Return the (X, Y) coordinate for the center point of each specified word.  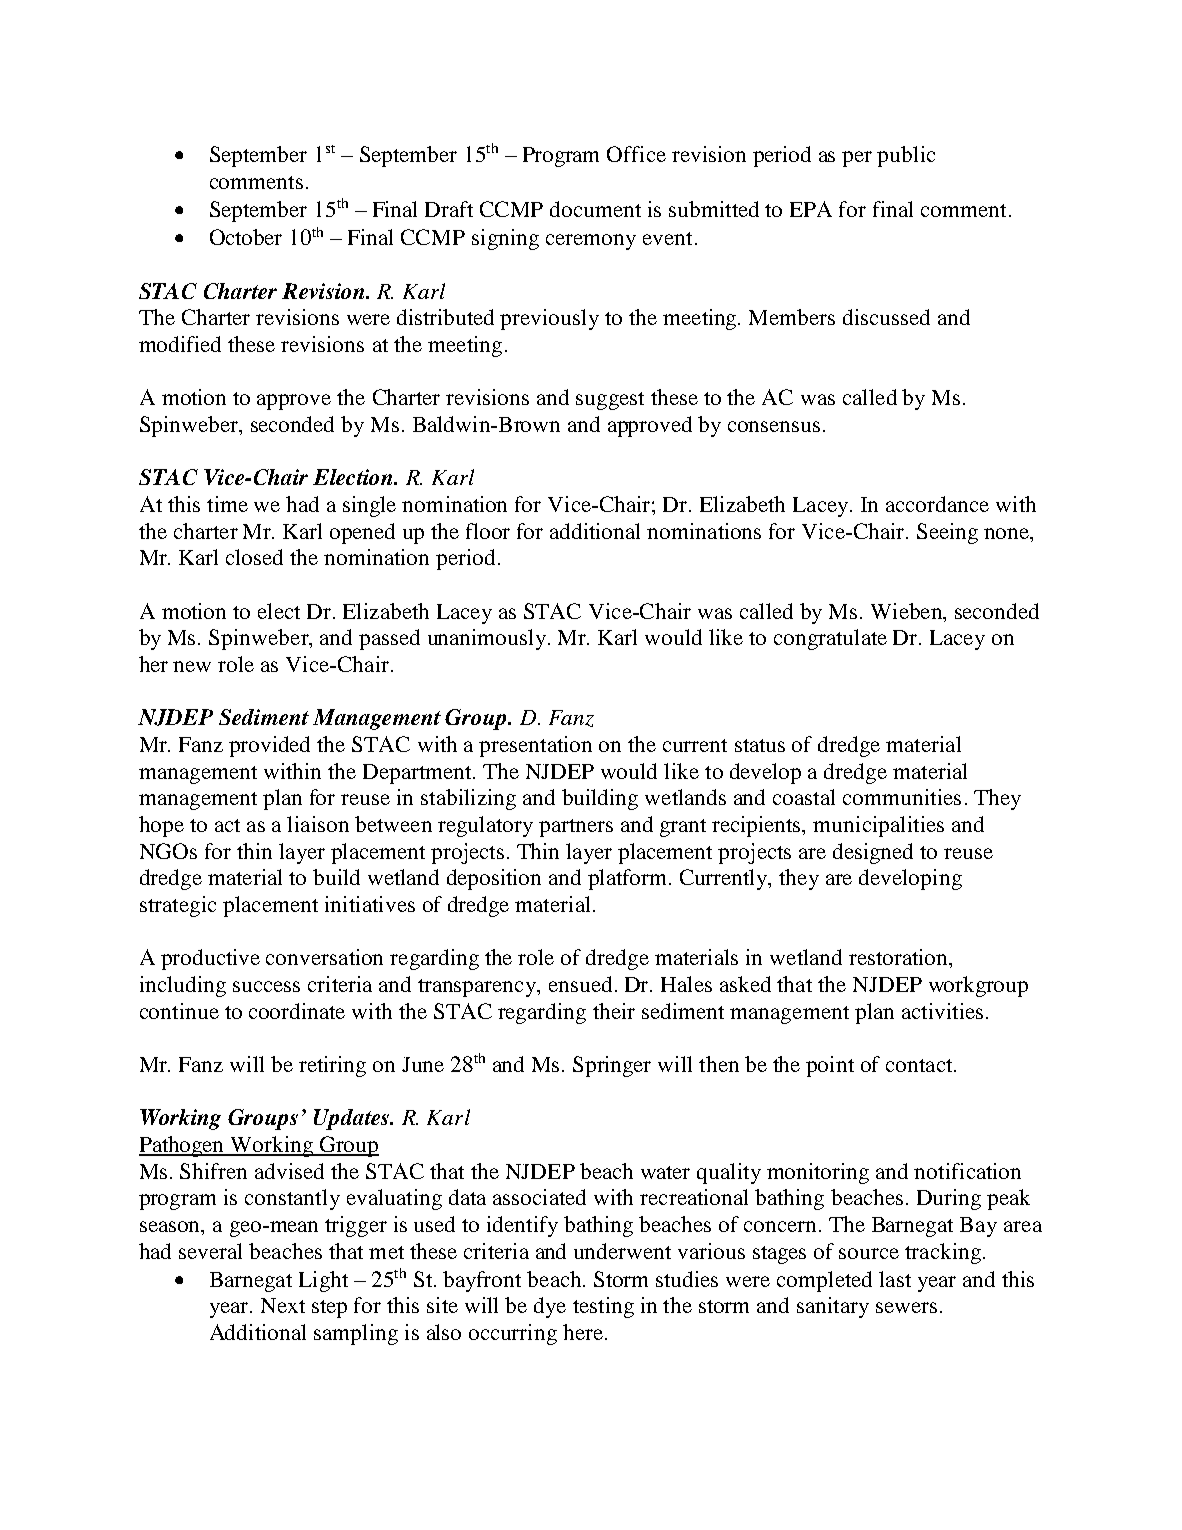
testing (603, 1307)
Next (283, 1305)
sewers (906, 1307)
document (595, 209)
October (246, 237)
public (906, 156)
